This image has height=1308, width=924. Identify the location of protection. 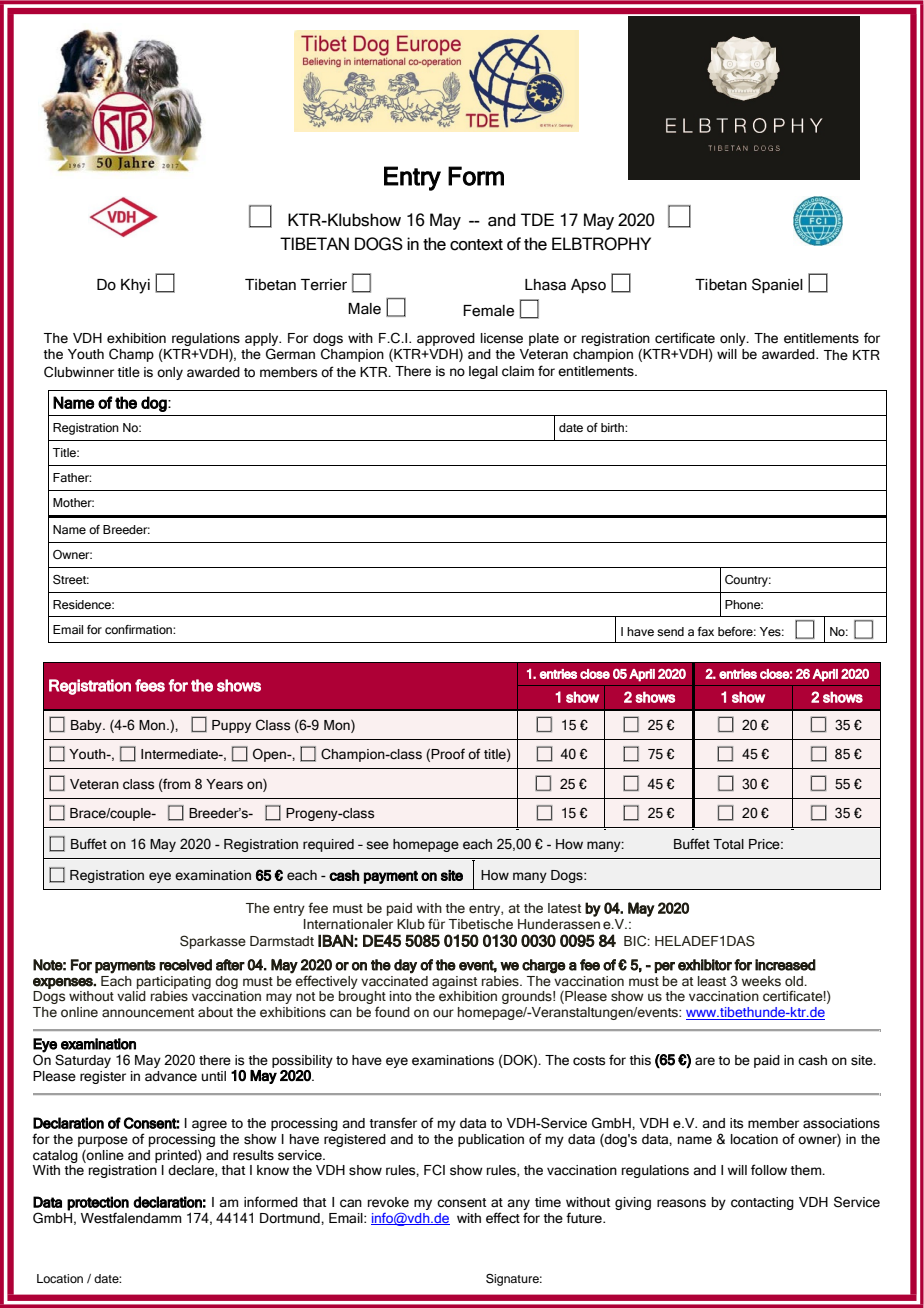
(98, 1203).
